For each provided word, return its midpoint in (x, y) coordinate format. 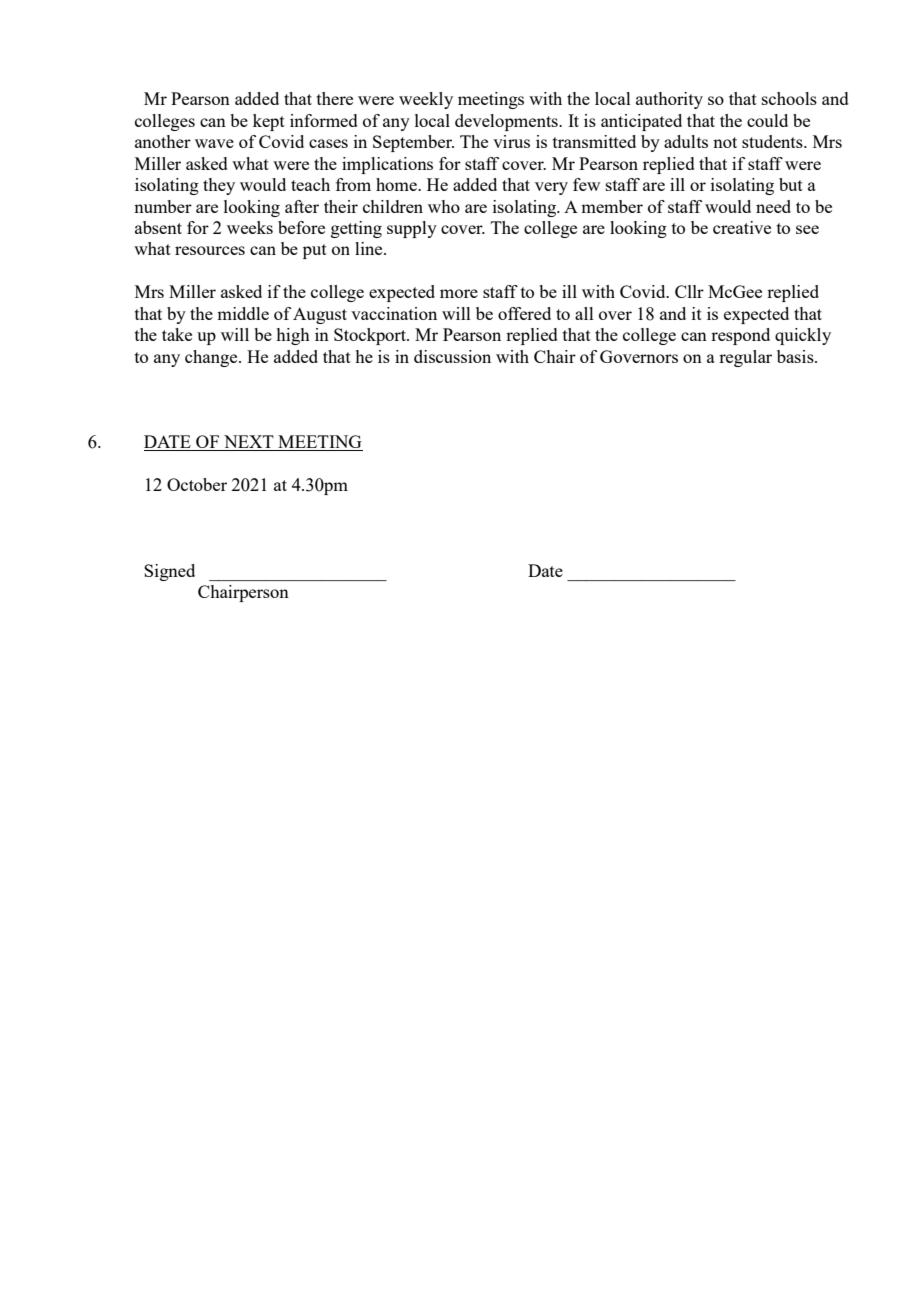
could (767, 120)
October (197, 484)
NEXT (249, 443)
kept (269, 122)
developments (507, 122)
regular (745, 358)
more (459, 293)
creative (742, 227)
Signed (169, 572)
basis (796, 356)
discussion (452, 356)
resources (210, 250)
